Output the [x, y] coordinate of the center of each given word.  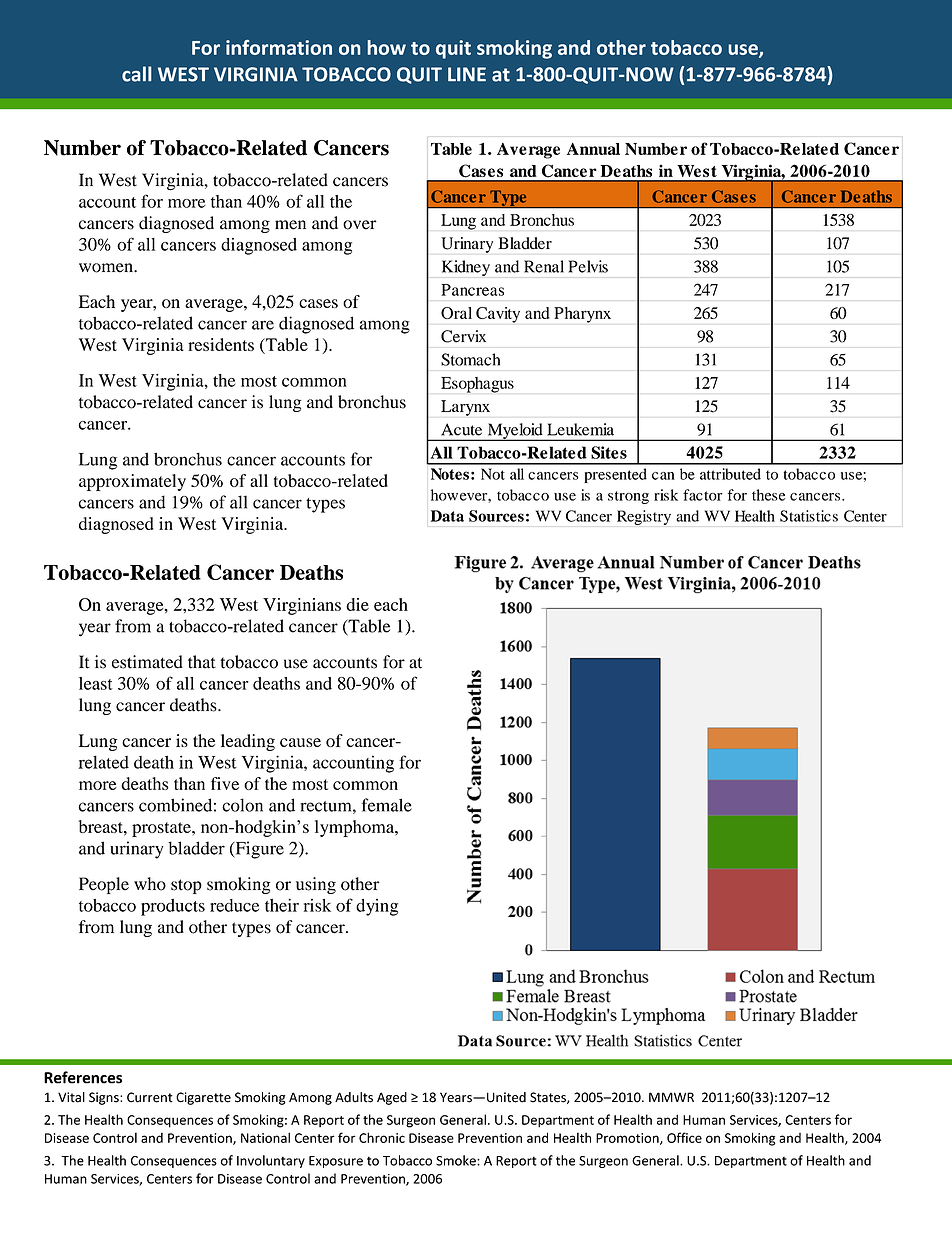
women [107, 268]
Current [150, 1097]
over [360, 225]
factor [703, 495]
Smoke [457, 1160]
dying [377, 907]
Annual [593, 149]
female [386, 805]
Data [447, 516]
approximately [132, 482]
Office [684, 1137]
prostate [162, 829]
